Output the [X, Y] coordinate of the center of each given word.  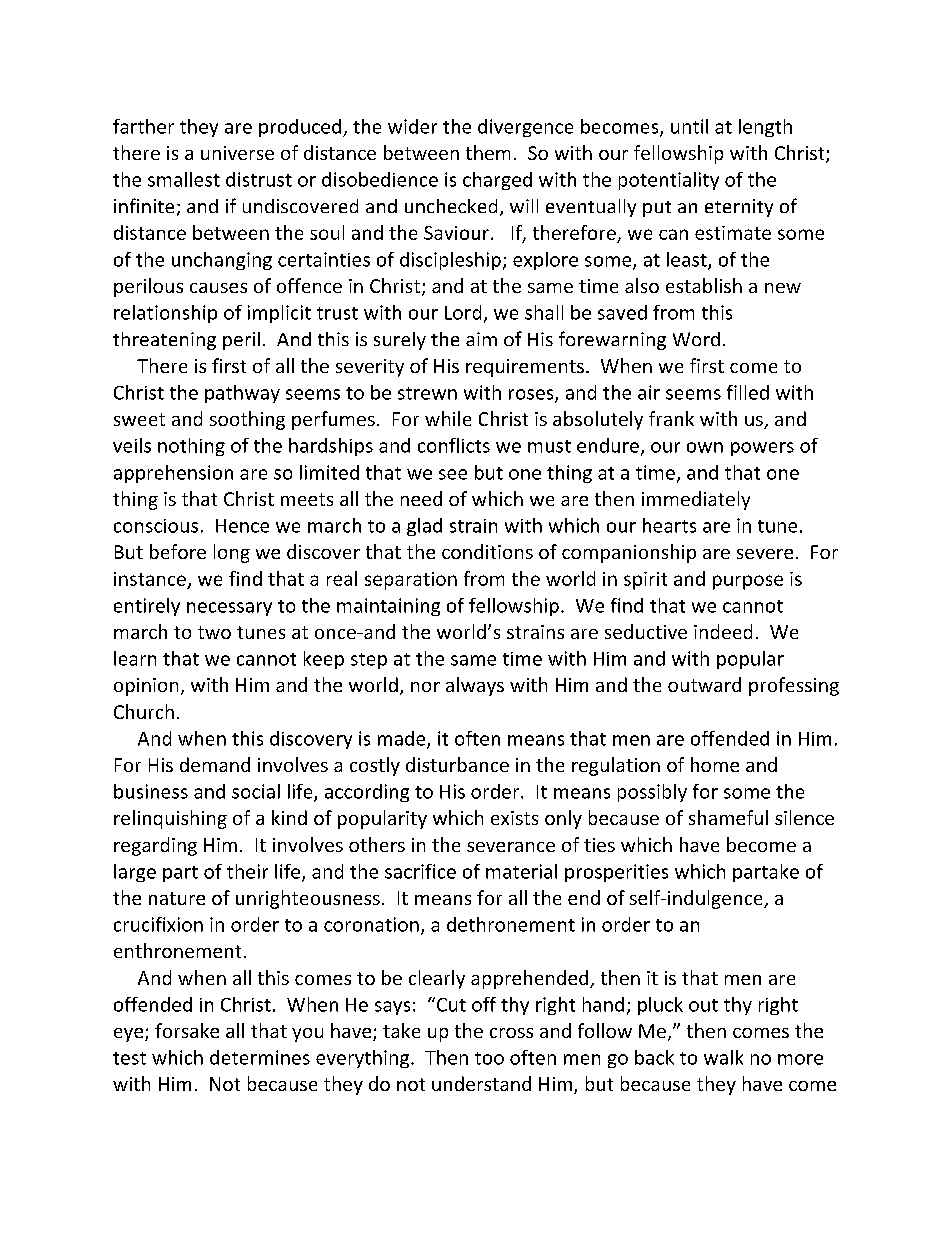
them [488, 152]
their [247, 871]
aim [481, 339]
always [475, 686]
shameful [728, 817]
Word [696, 339]
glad [424, 527]
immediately [696, 500]
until [689, 126]
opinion [146, 687]
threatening [164, 341]
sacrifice [420, 871]
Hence [242, 526]
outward [704, 684]
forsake [187, 1030]
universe [237, 153]
